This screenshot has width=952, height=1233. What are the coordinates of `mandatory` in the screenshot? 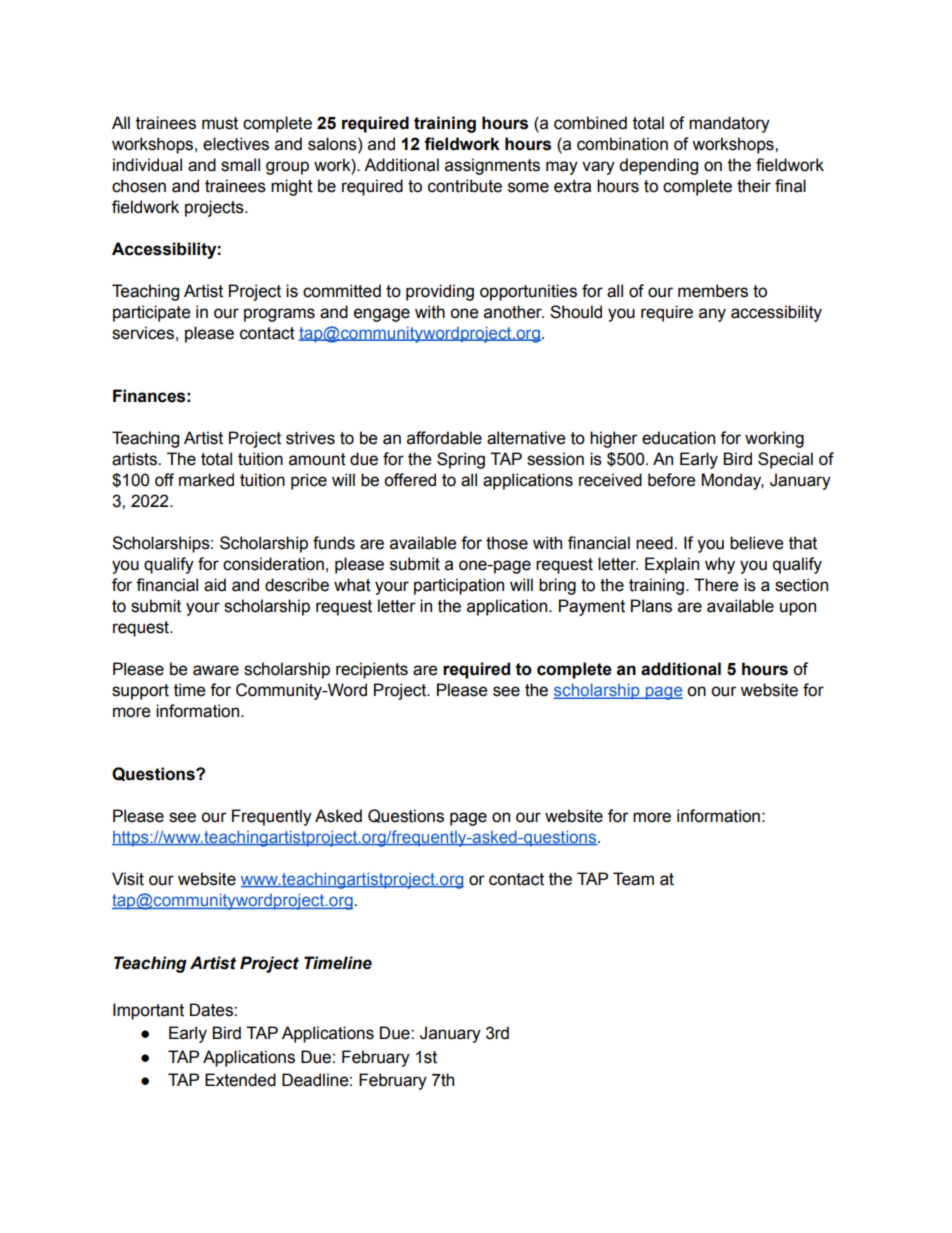 It's located at (729, 124).
